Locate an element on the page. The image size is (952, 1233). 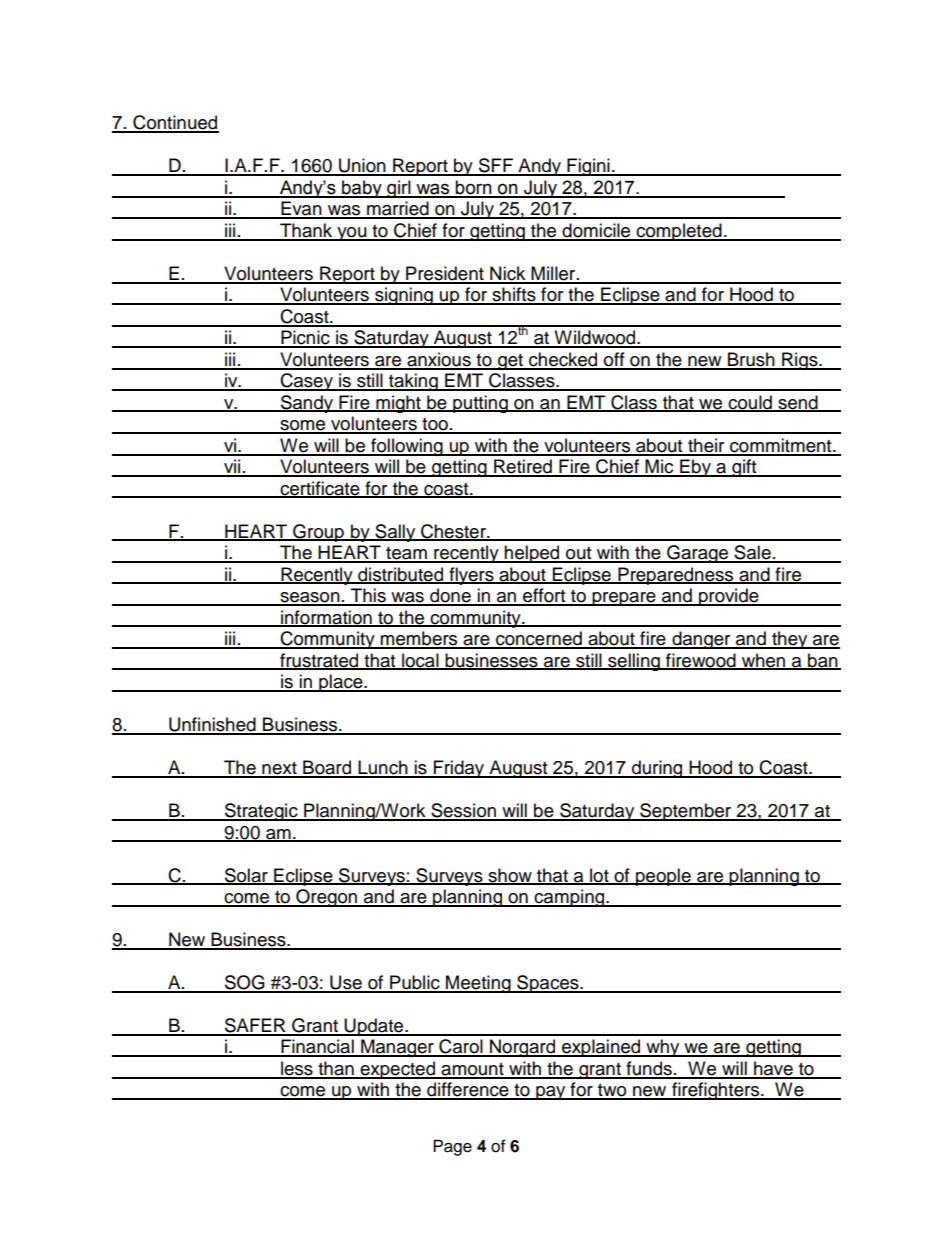
gift is located at coordinates (744, 468).
